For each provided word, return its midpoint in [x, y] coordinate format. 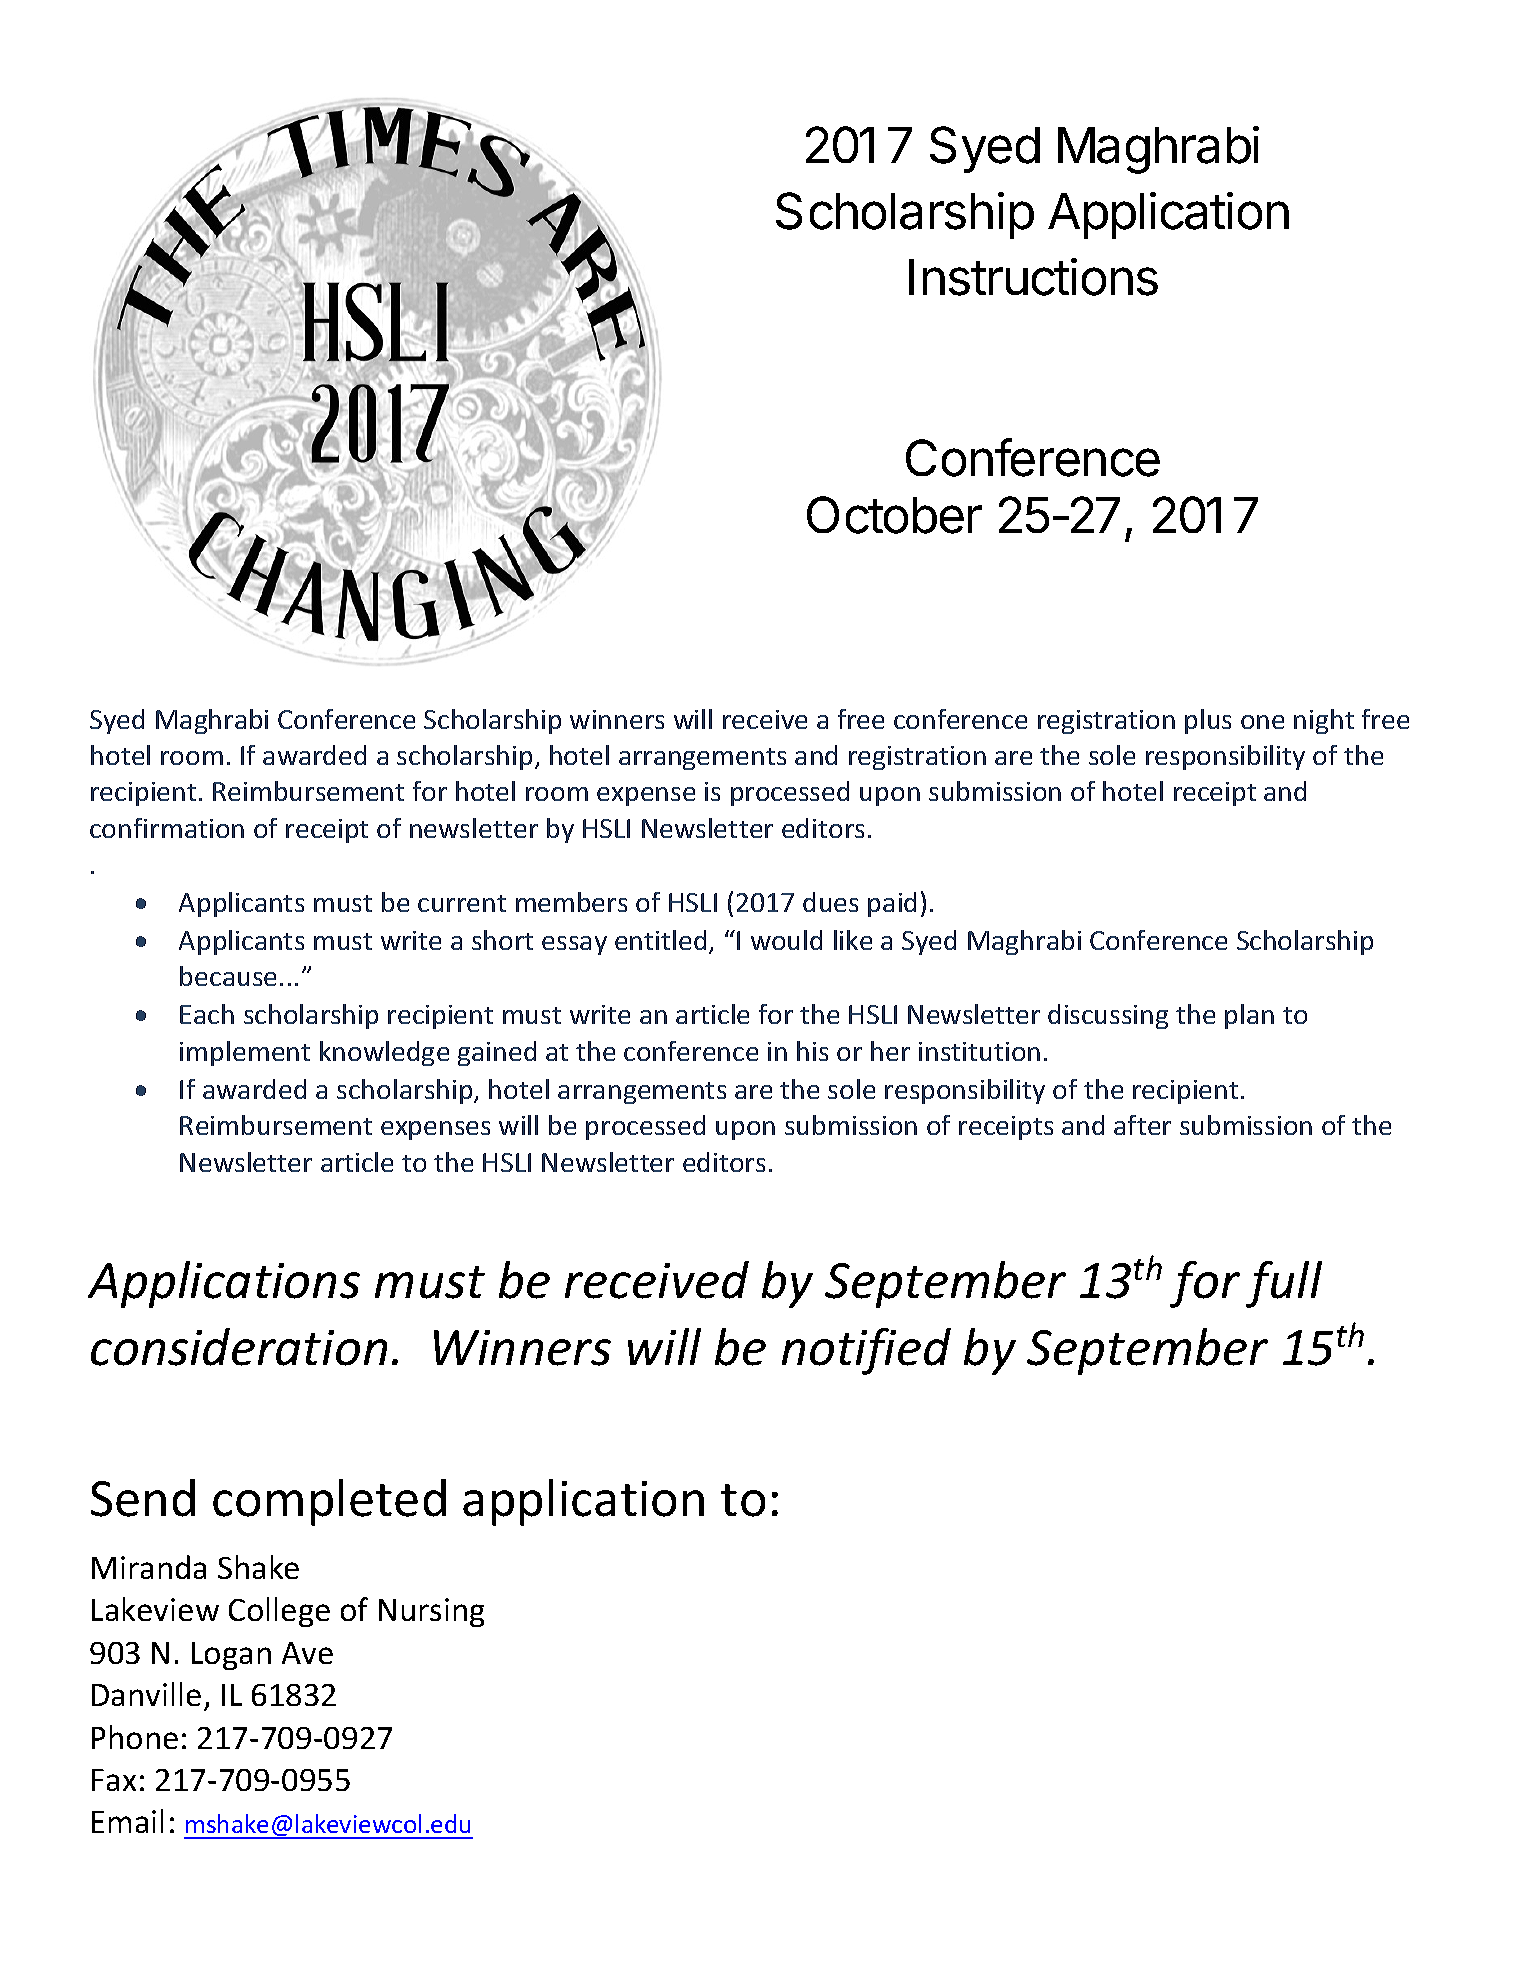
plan [1249, 1016]
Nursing [431, 1612]
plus [1208, 721]
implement [245, 1053]
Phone [135, 1737]
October [894, 515]
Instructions [1033, 277]
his [812, 1051]
